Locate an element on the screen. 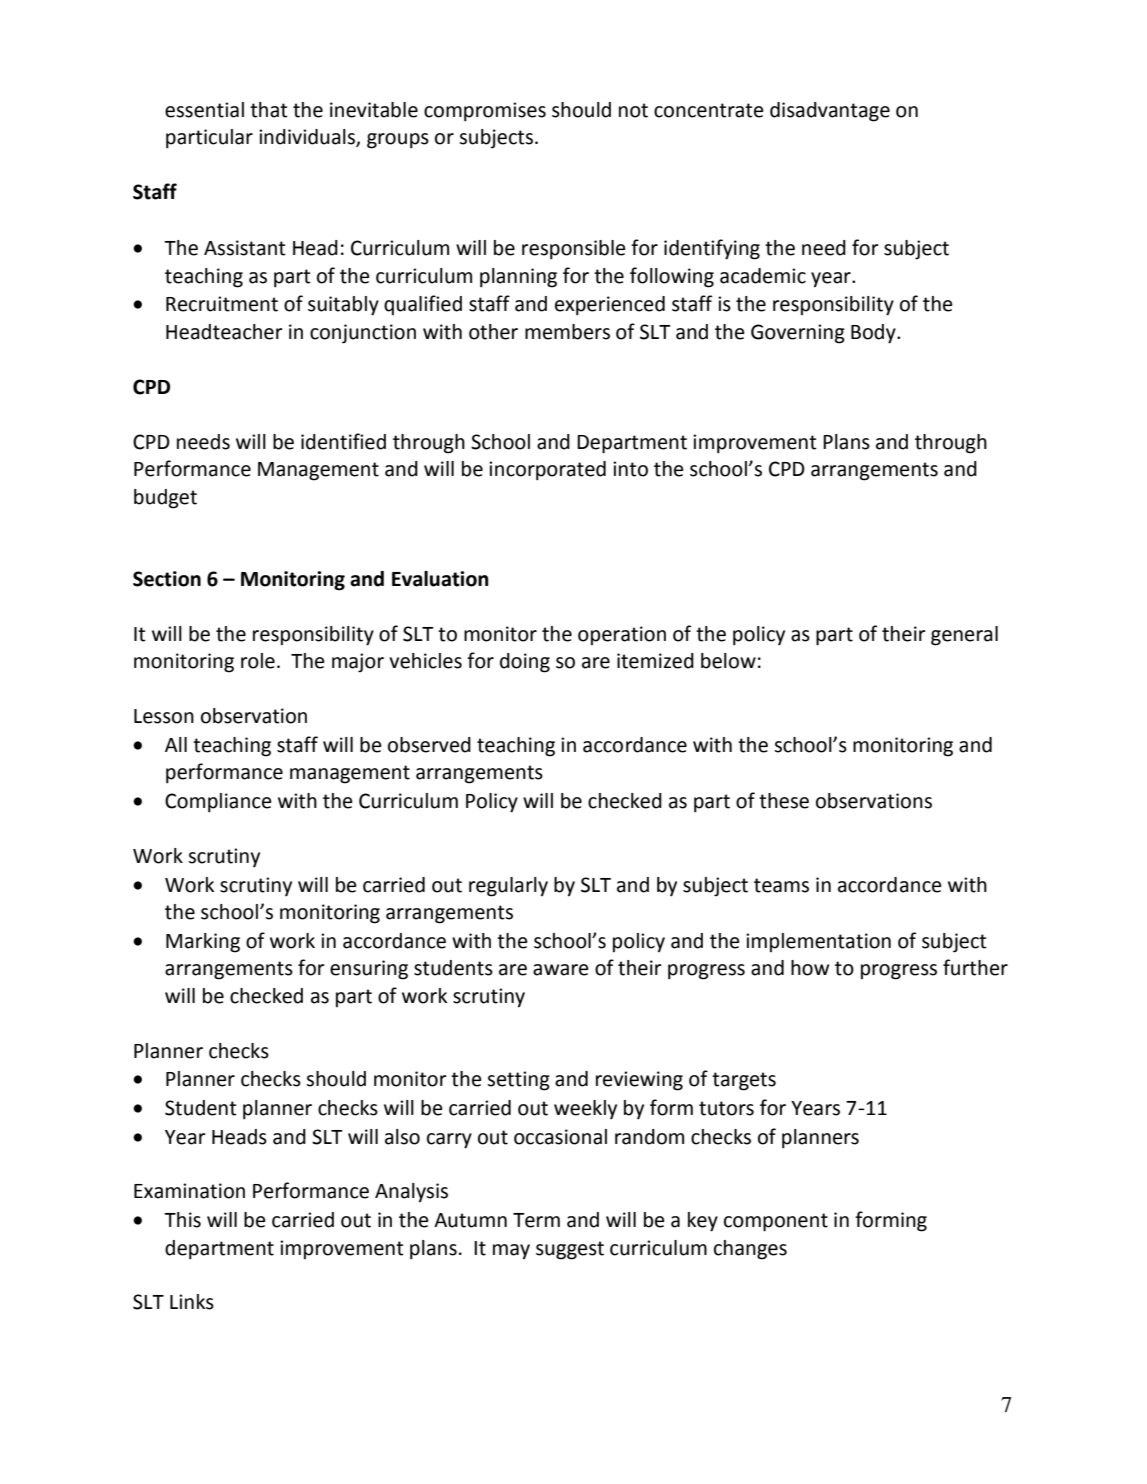 Image resolution: width=1147 pixels, height=1484 pixels. role is located at coordinates (258, 661).
